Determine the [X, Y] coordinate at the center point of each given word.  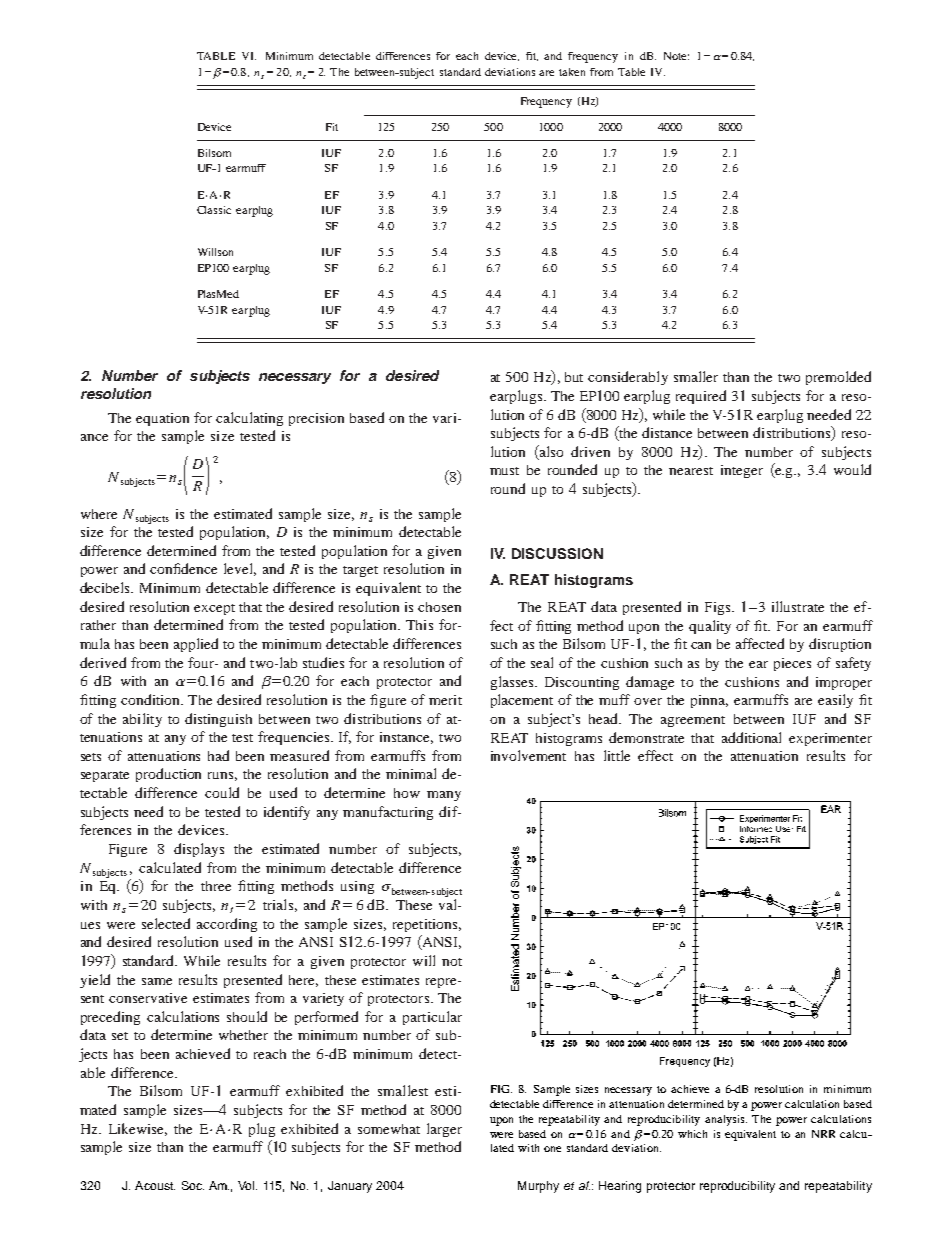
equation [162, 419]
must [504, 471]
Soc [193, 1185]
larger [444, 1130]
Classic [214, 210]
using [357, 887]
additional [751, 737]
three [216, 886]
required [701, 397]
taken [572, 72]
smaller [696, 376]
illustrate [798, 606]
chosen [439, 607]
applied [196, 645]
